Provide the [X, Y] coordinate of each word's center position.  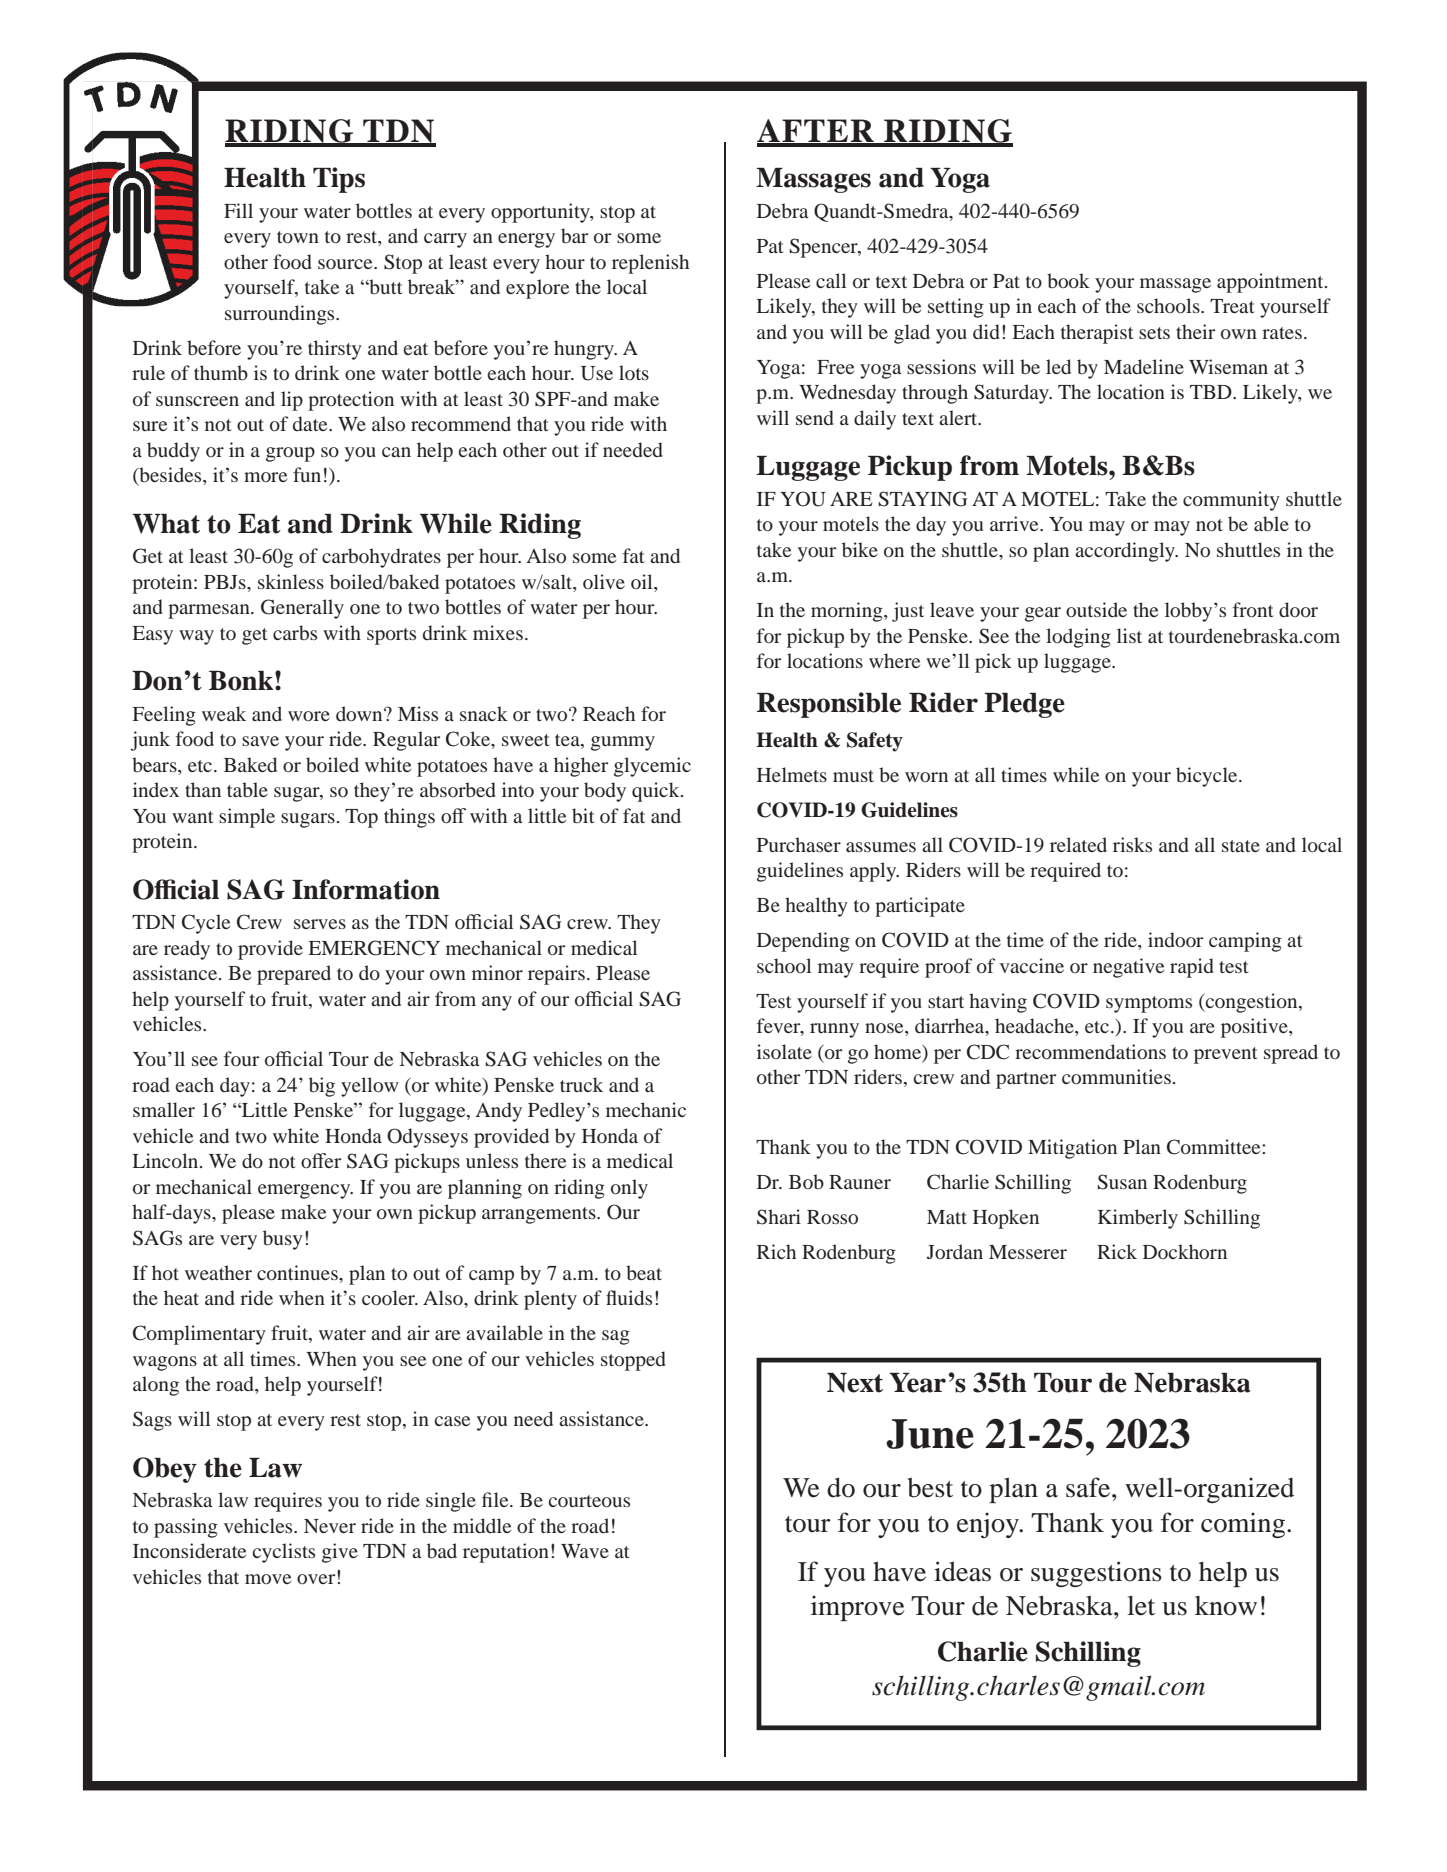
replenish [650, 264]
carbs [295, 632]
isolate [784, 1051]
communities [1116, 1076]
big [322, 1087]
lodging [1078, 638]
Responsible [829, 705]
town [298, 237]
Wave [585, 1551]
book [1068, 280]
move [268, 1579]
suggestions [1096, 1574]
